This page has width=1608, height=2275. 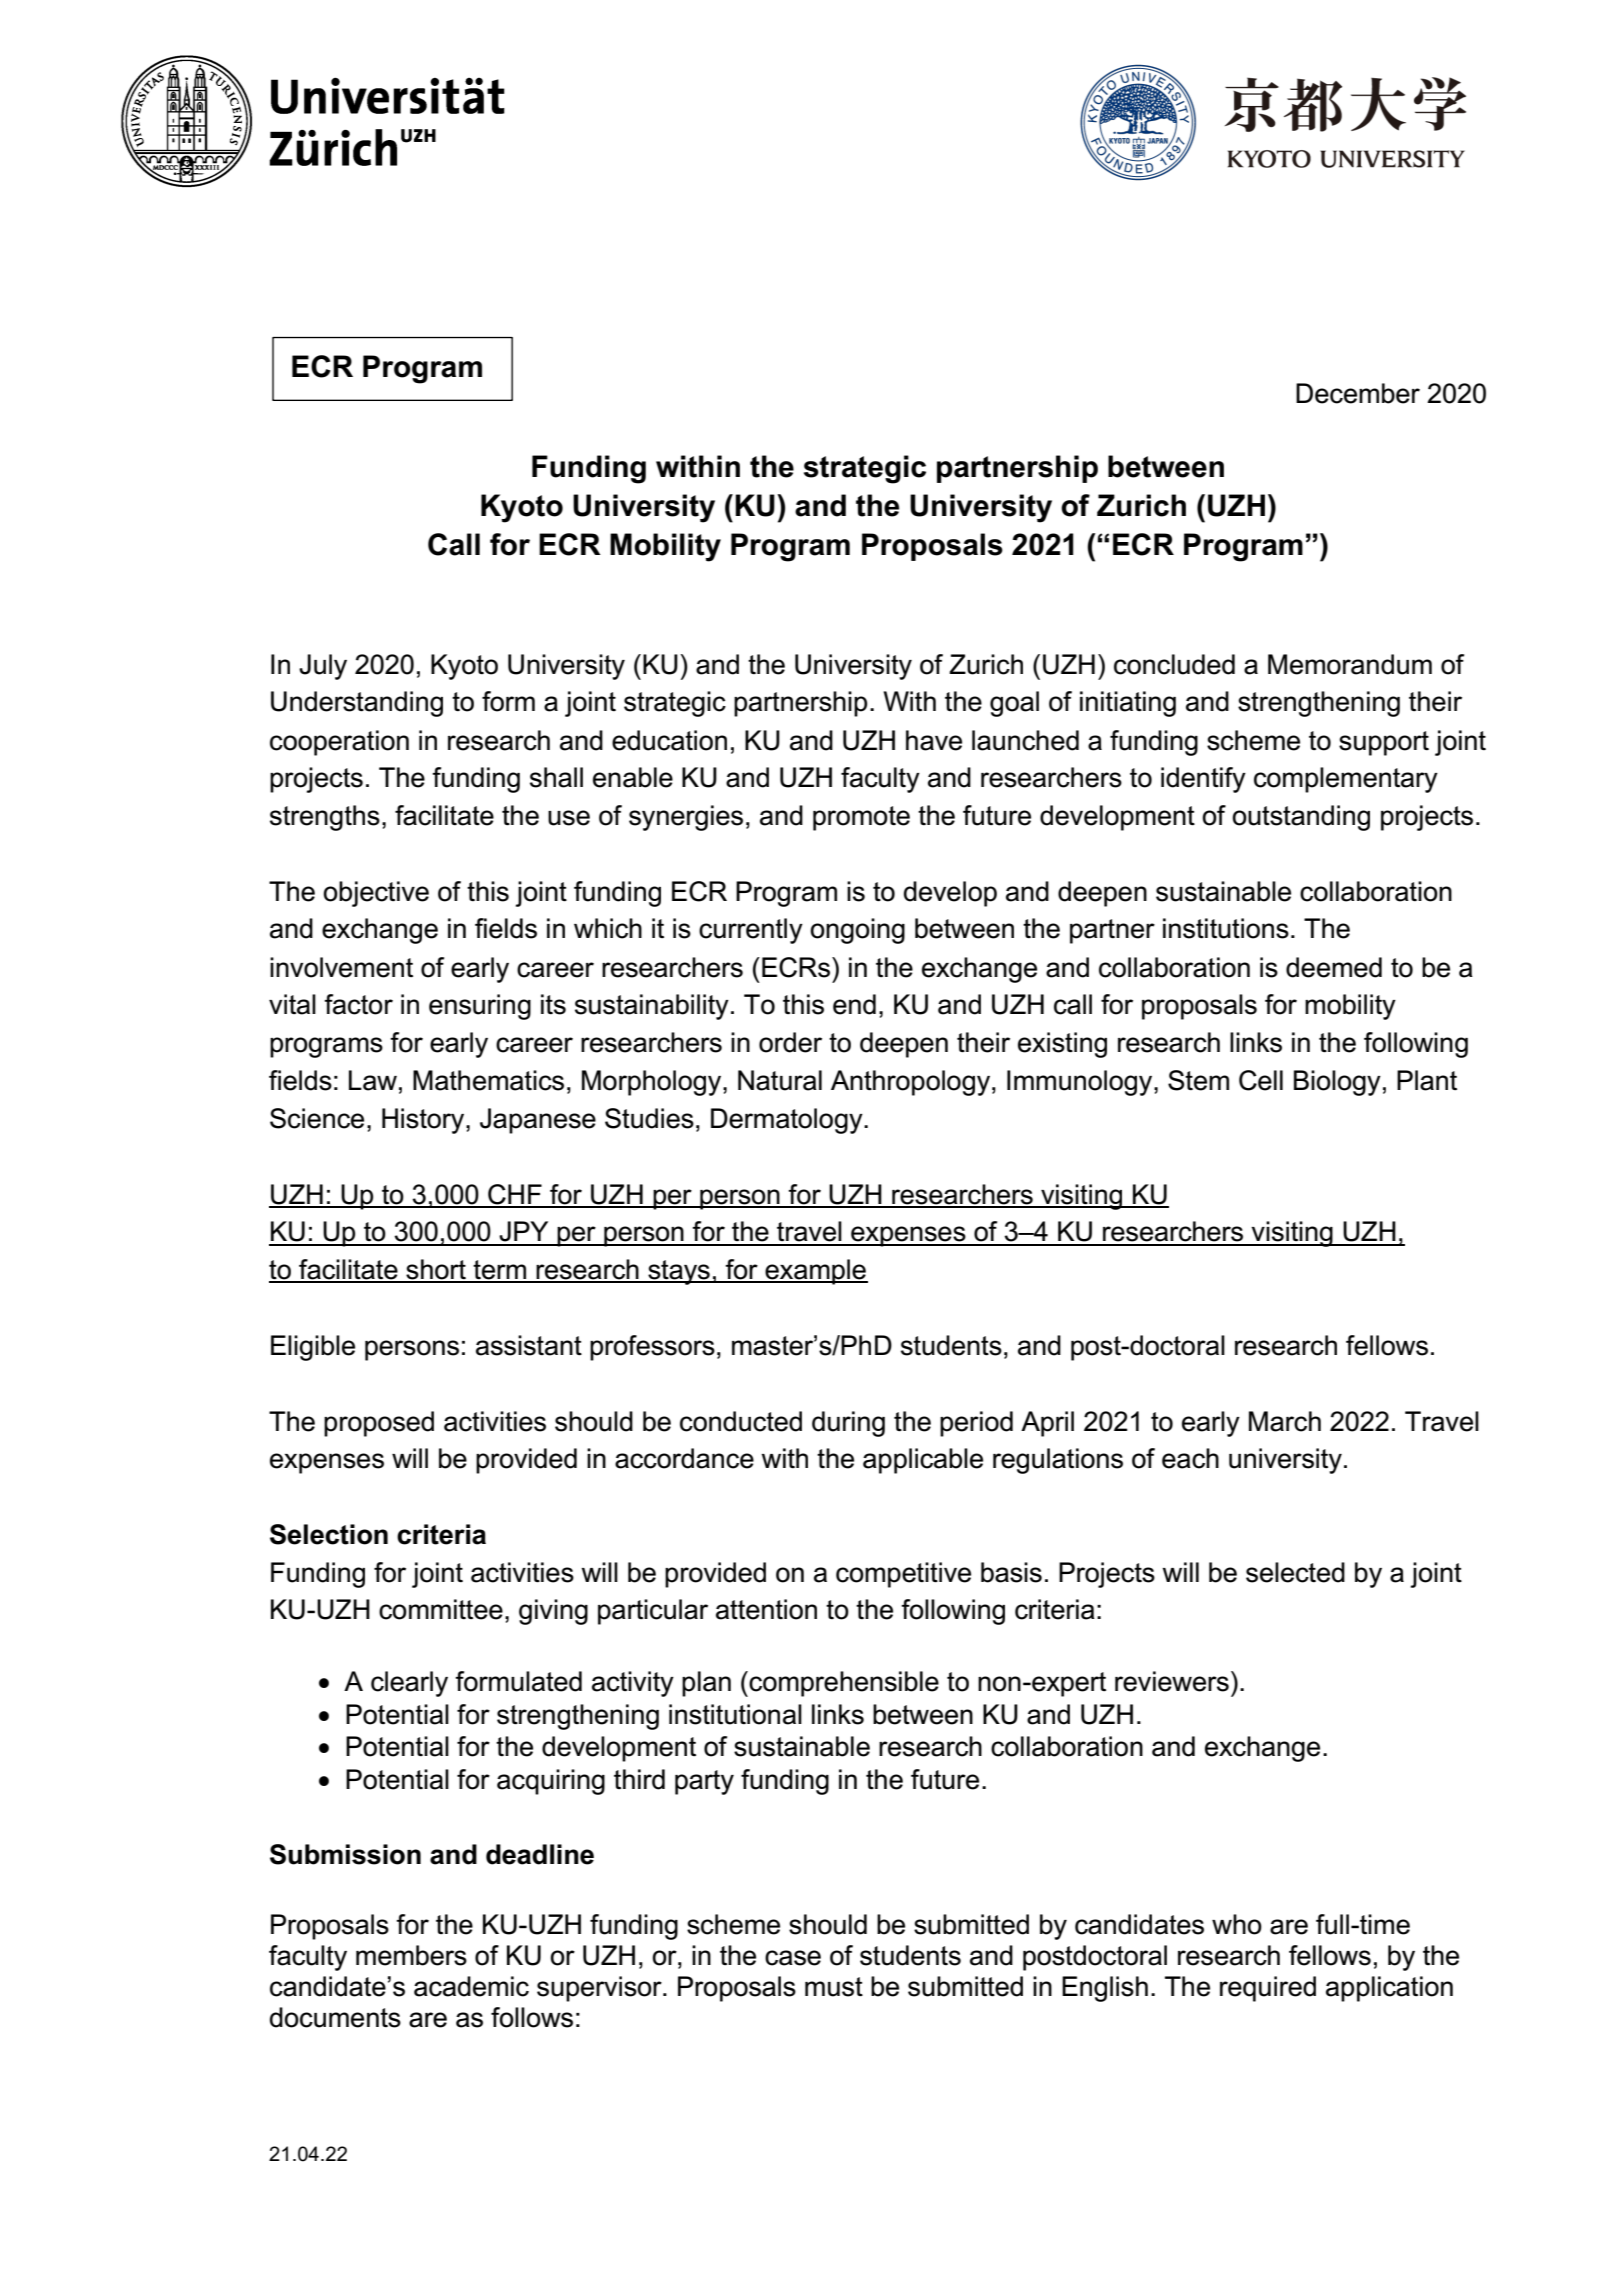 I want to click on strengths, so click(x=325, y=818).
